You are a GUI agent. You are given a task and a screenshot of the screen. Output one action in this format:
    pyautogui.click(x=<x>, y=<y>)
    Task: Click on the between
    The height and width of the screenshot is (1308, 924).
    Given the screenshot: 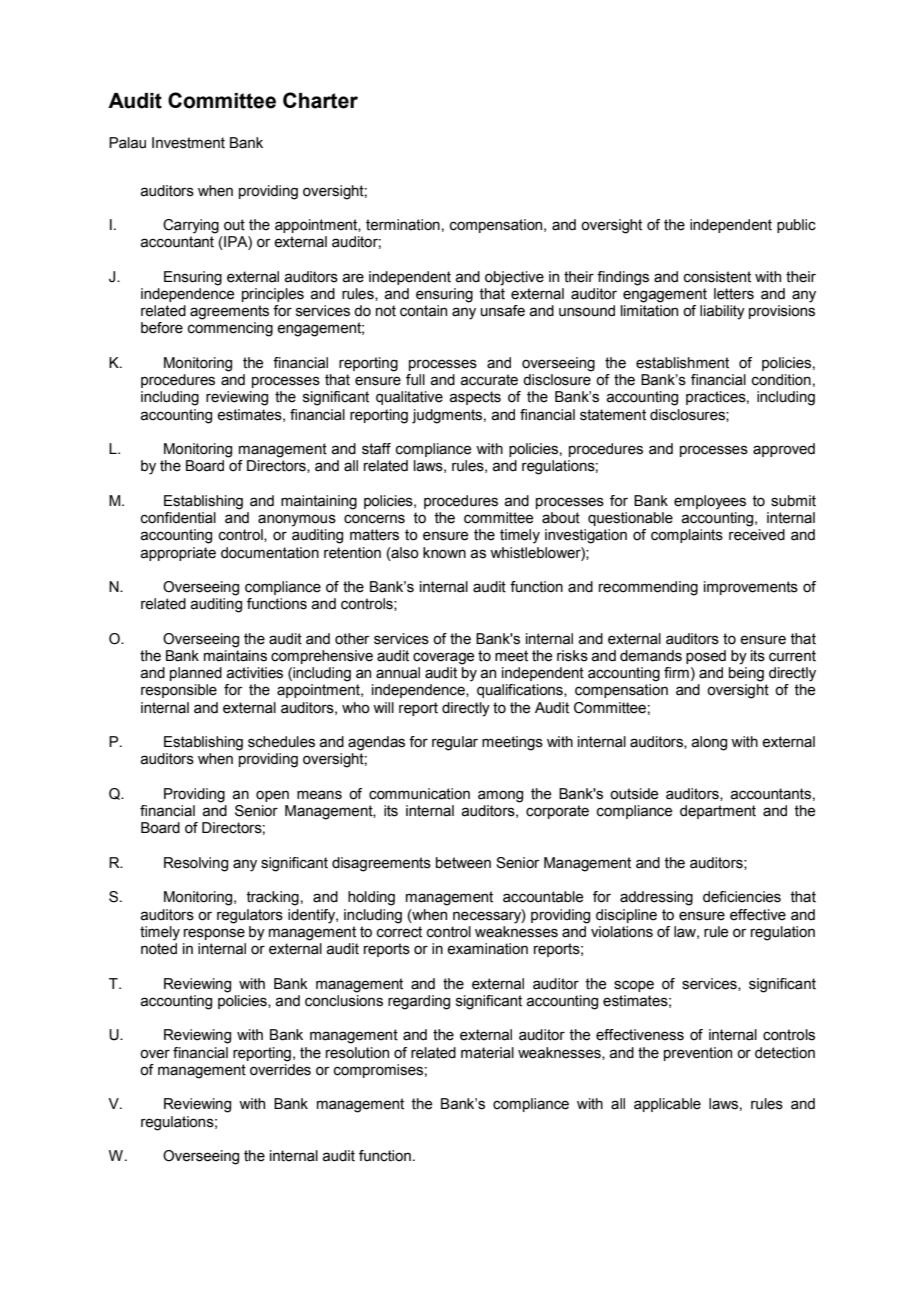 What is the action you would take?
    pyautogui.click(x=463, y=863)
